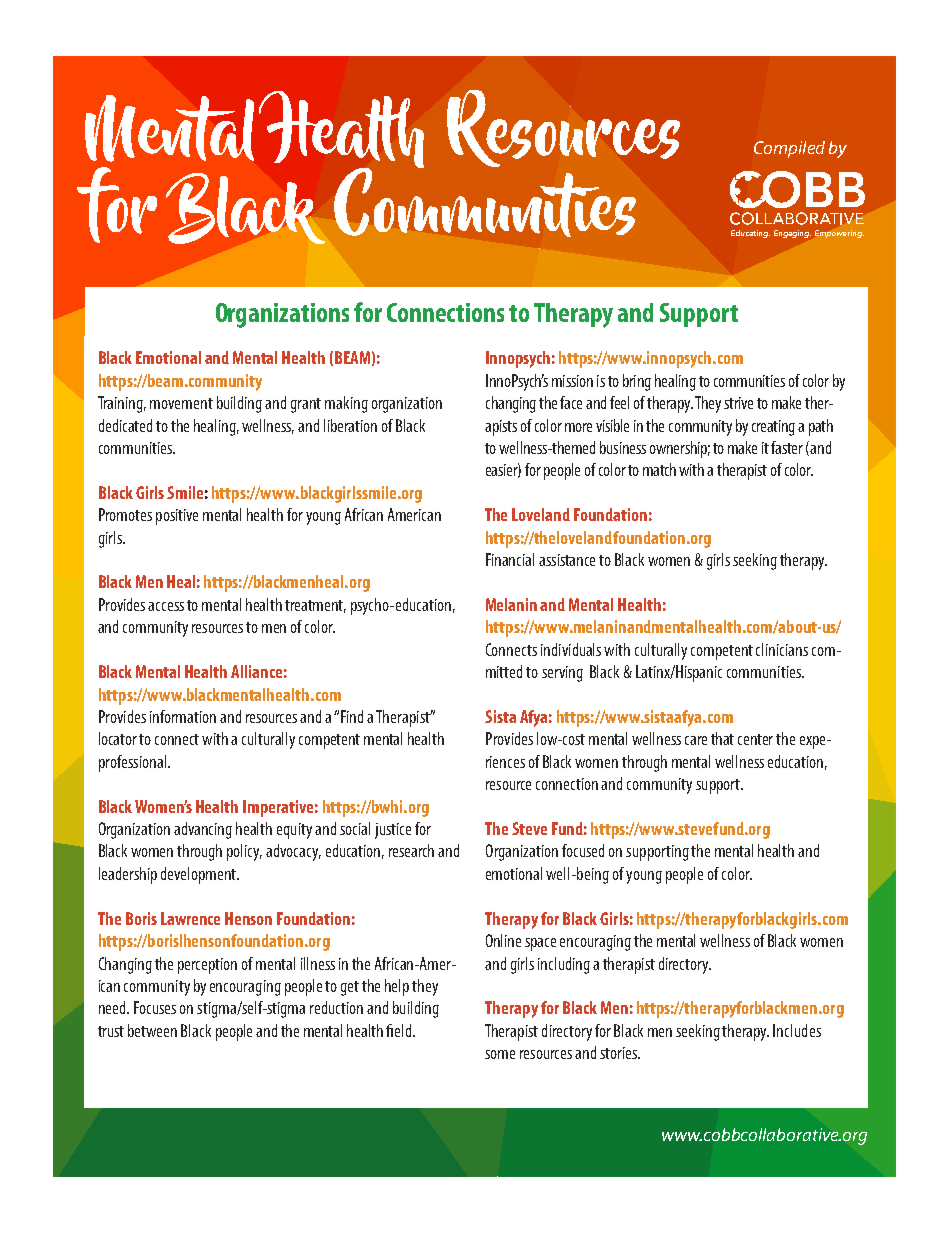  What do you see at coordinates (152, 1030) in the screenshot?
I see `between` at bounding box center [152, 1030].
